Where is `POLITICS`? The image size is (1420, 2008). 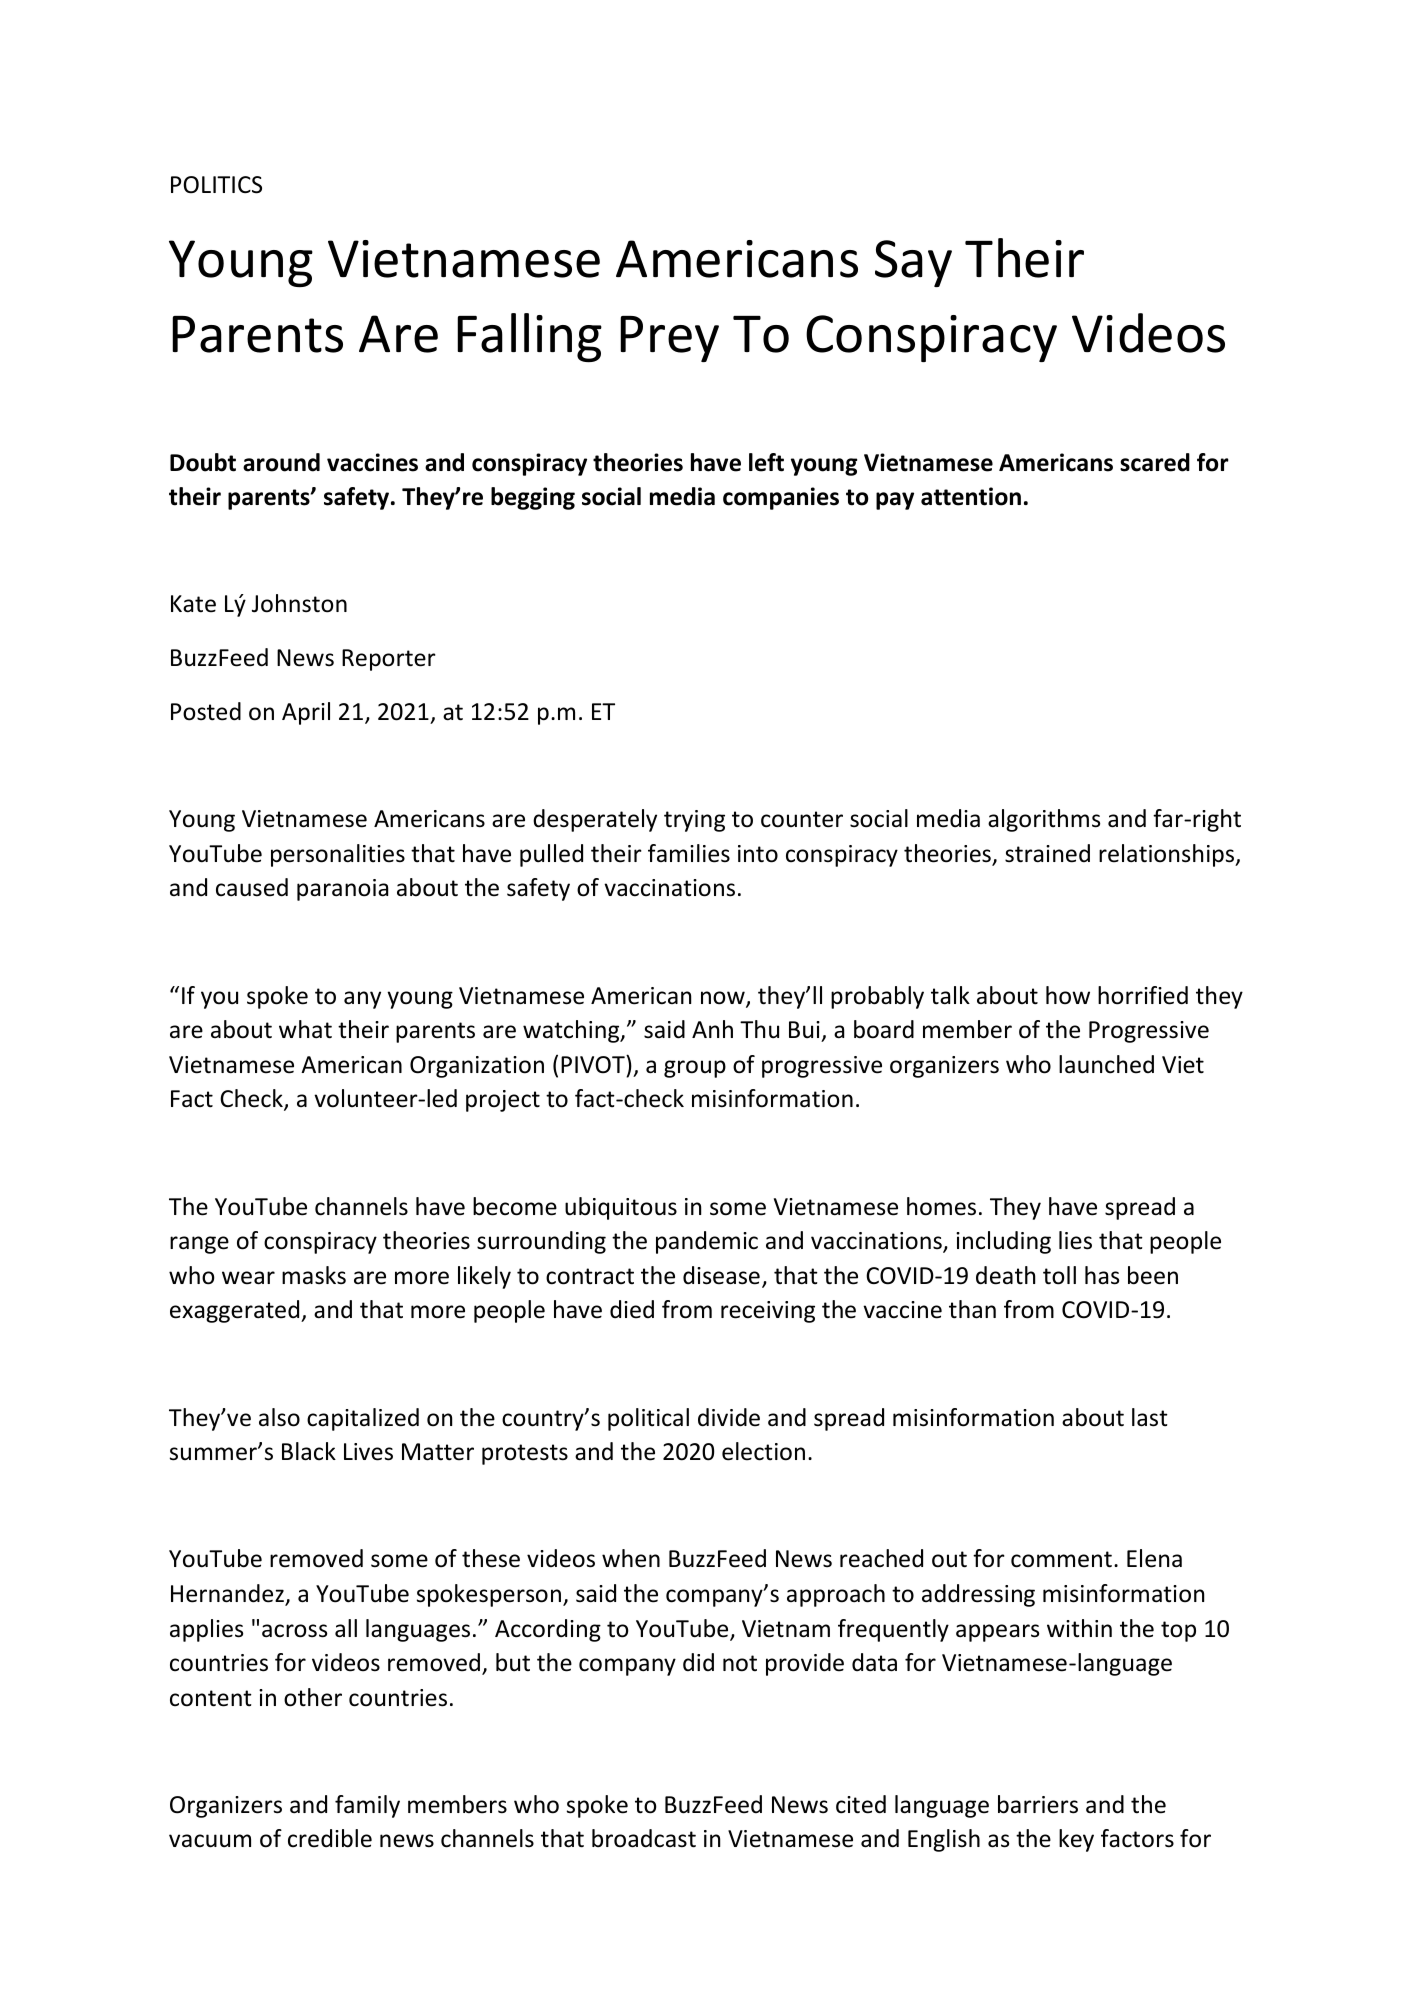
POLITICS is located at coordinates (216, 185).
